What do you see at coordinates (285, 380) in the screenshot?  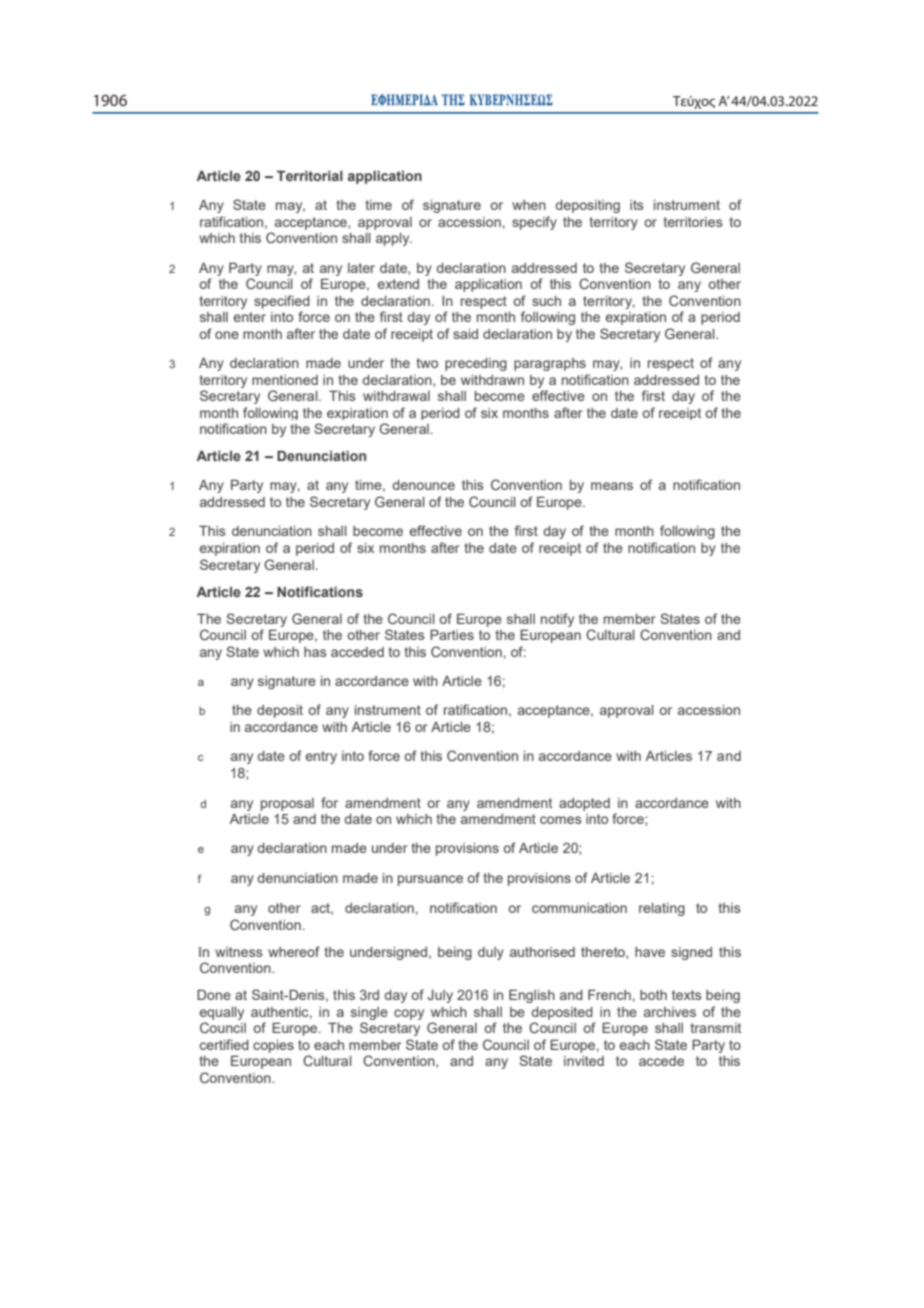 I see `mentioned` at bounding box center [285, 380].
